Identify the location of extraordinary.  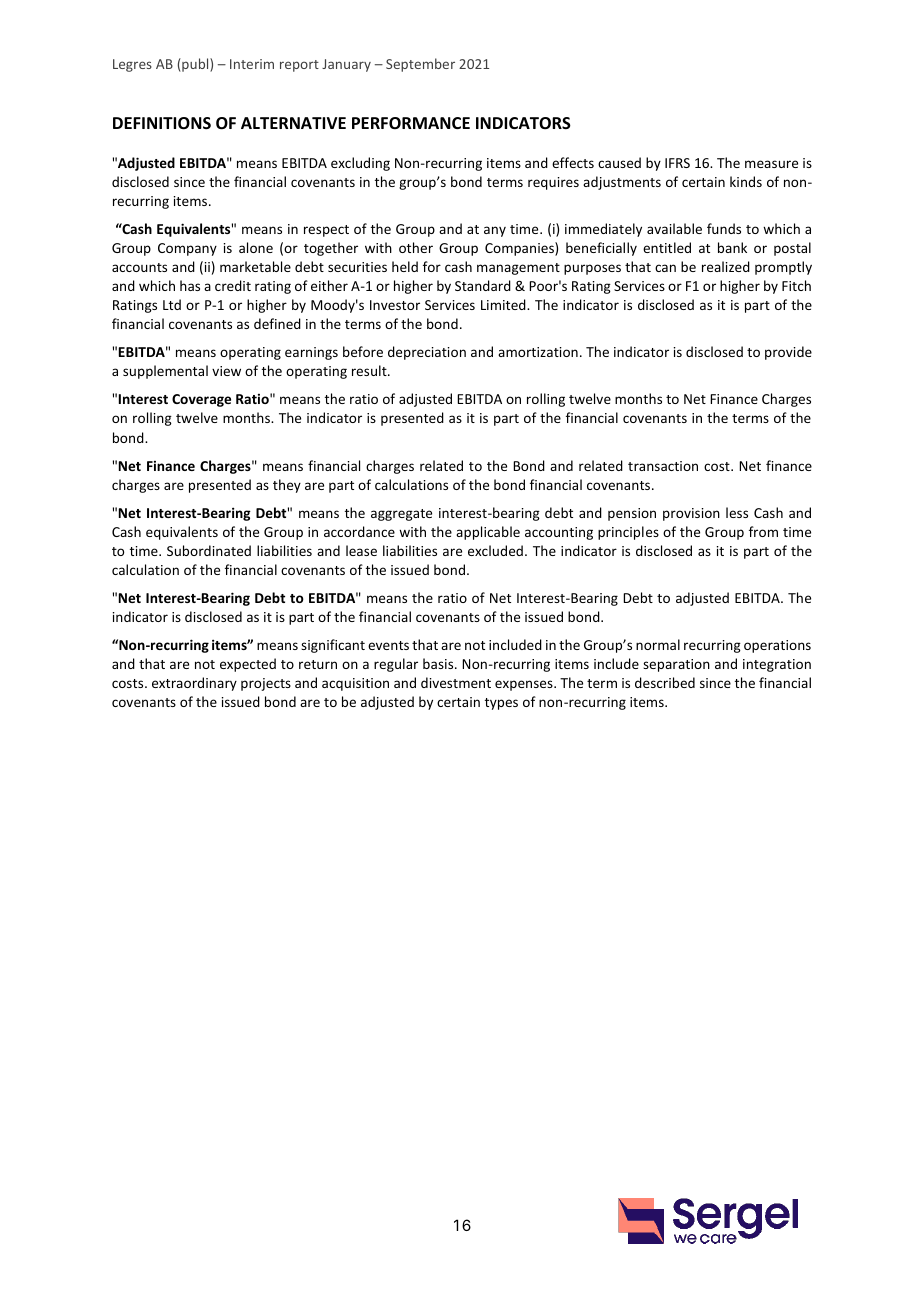
(194, 684).
